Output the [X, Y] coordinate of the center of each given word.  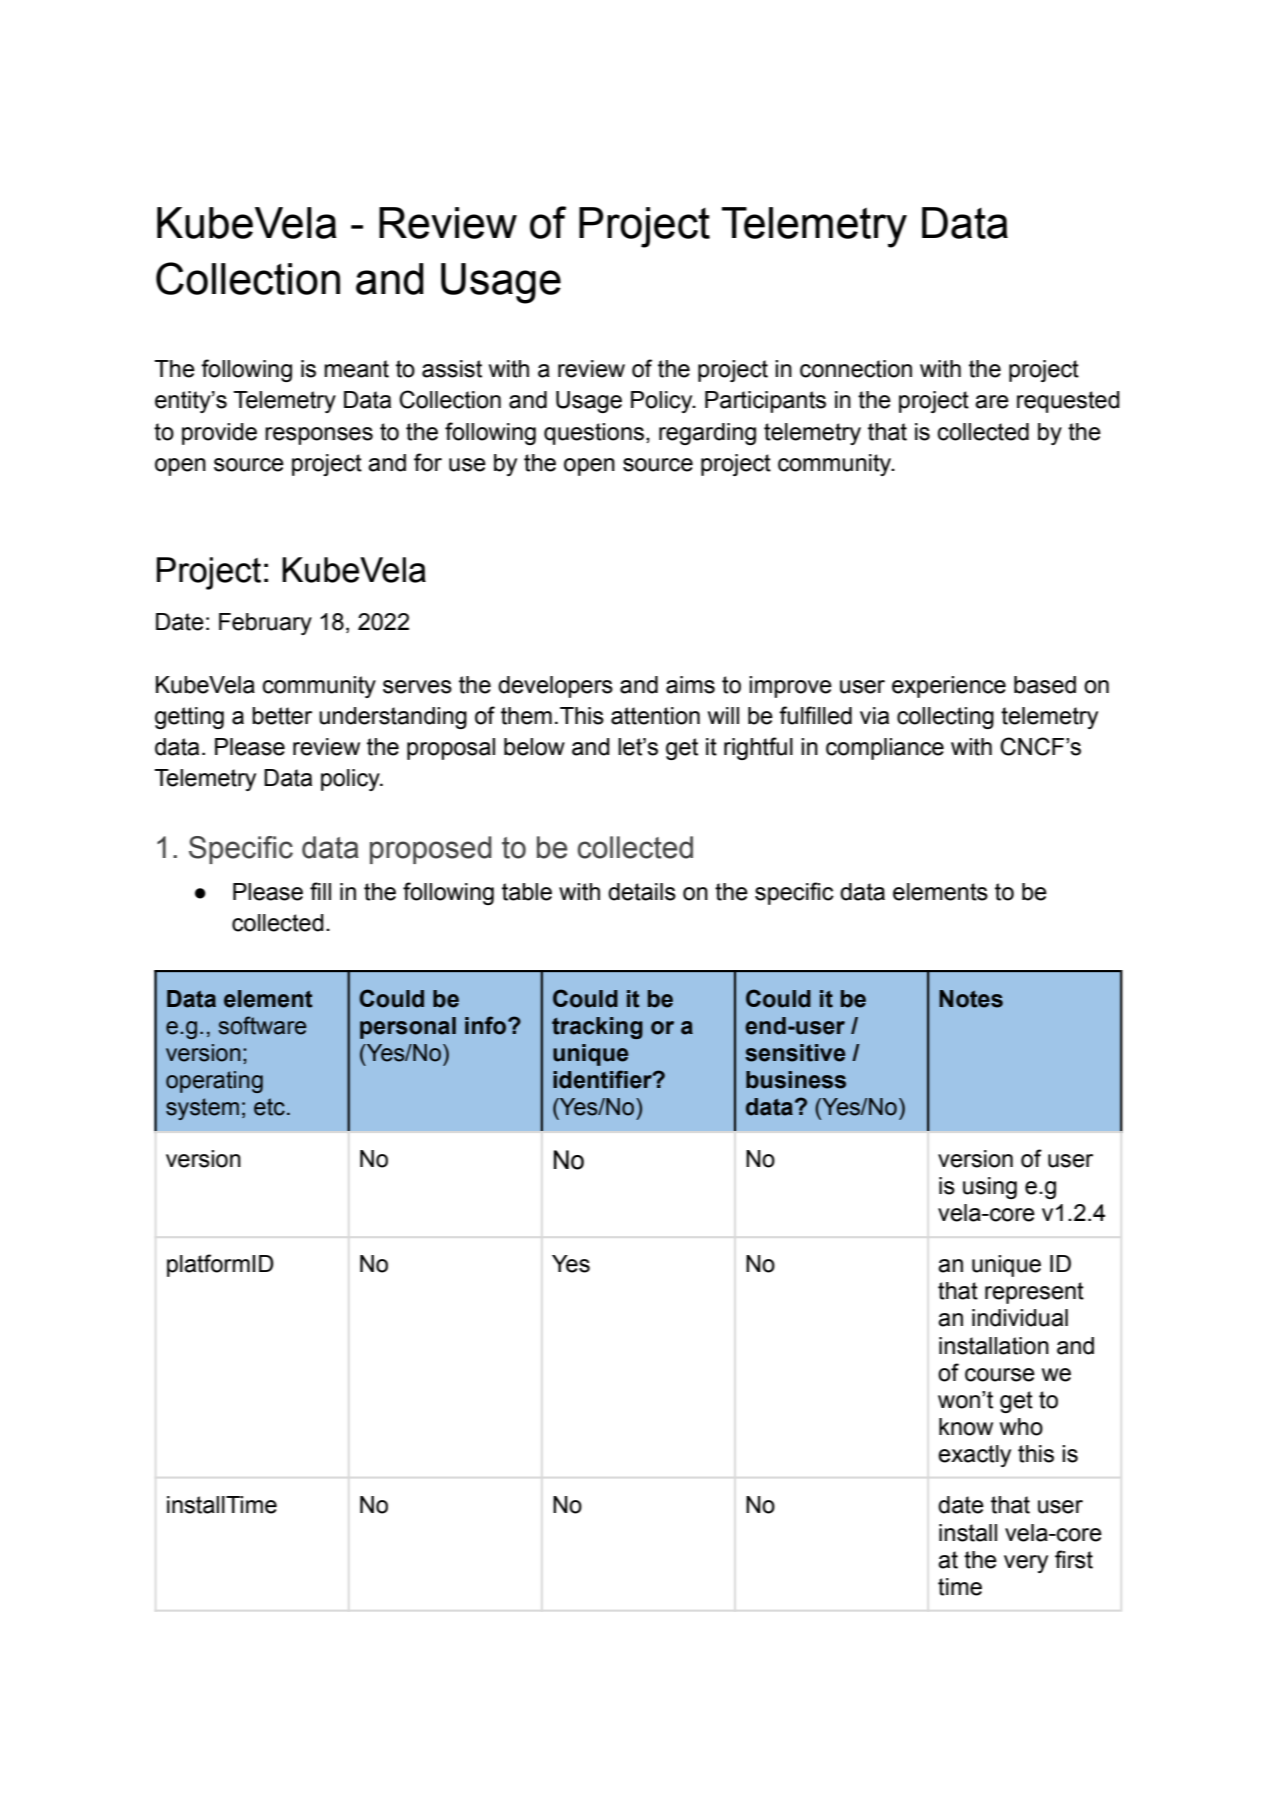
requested [1068, 402]
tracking [597, 1028]
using [990, 1188]
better [282, 716]
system [202, 1109]
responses [319, 436]
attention [655, 716]
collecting [945, 718]
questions [594, 434]
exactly [974, 1456]
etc [269, 1107]
